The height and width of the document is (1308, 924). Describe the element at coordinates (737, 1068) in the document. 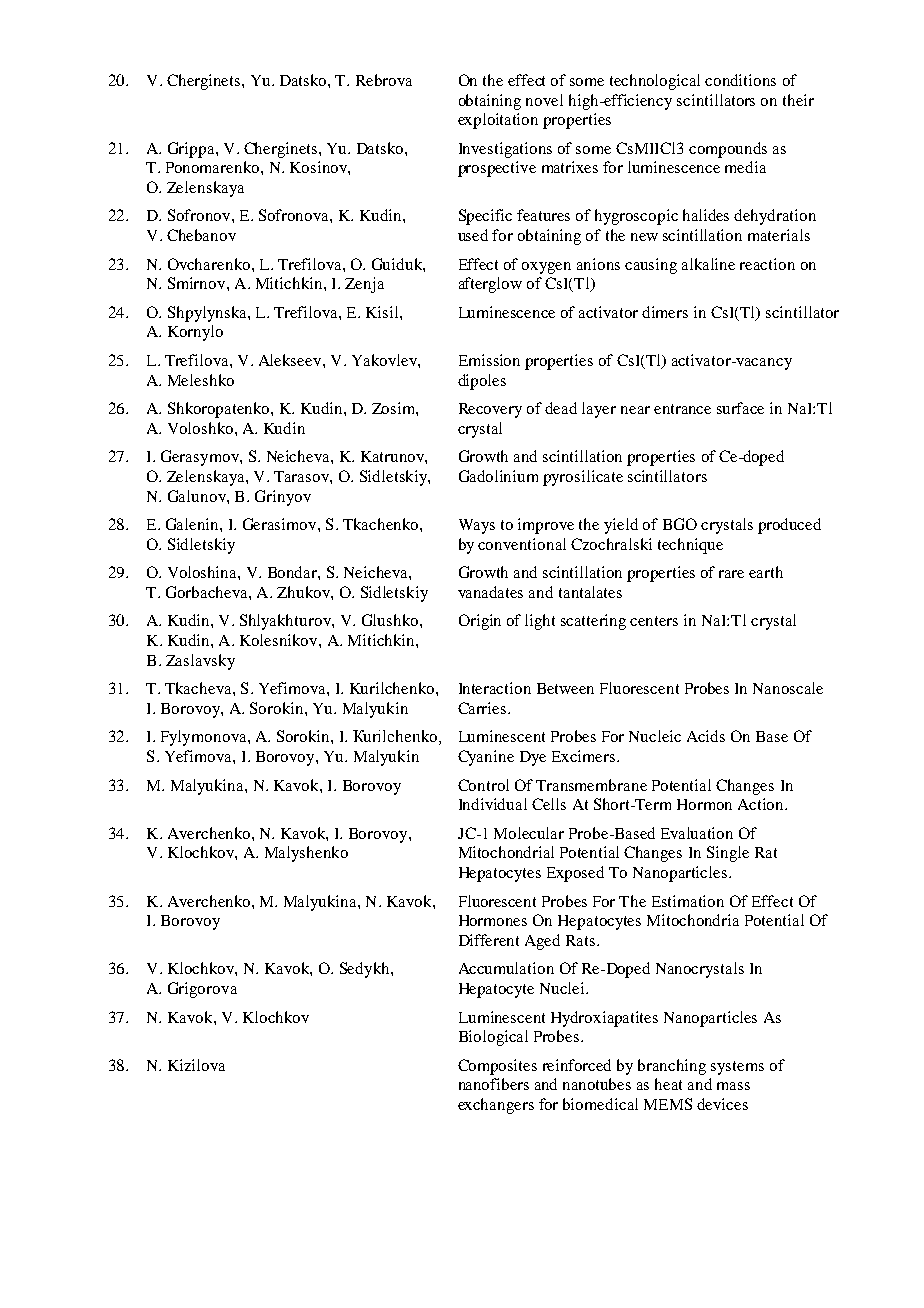

I see `systems` at that location.
